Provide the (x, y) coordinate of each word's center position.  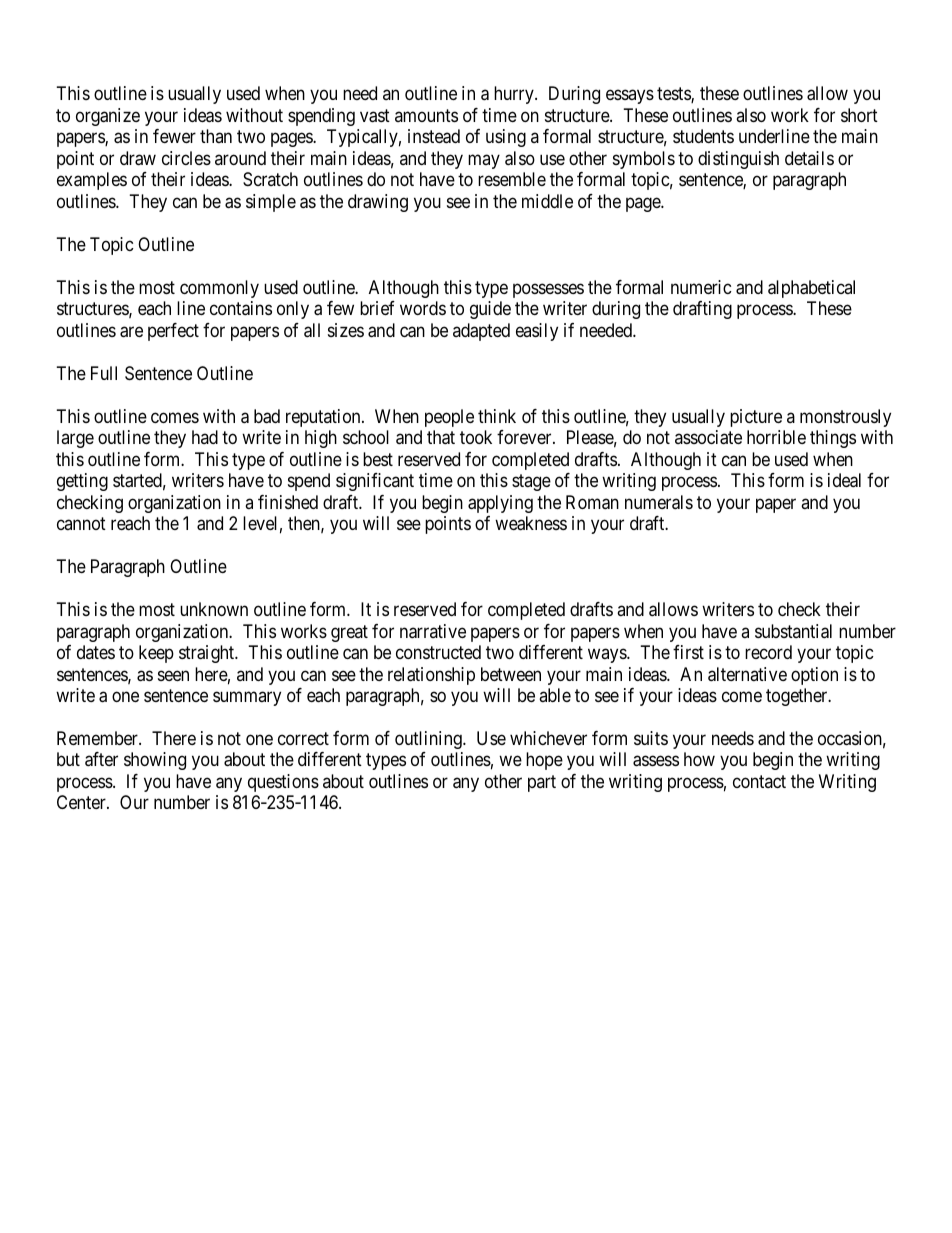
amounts (426, 115)
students (703, 136)
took (476, 437)
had (205, 437)
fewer (174, 136)
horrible (776, 437)
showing (155, 761)
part (542, 783)
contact (759, 781)
